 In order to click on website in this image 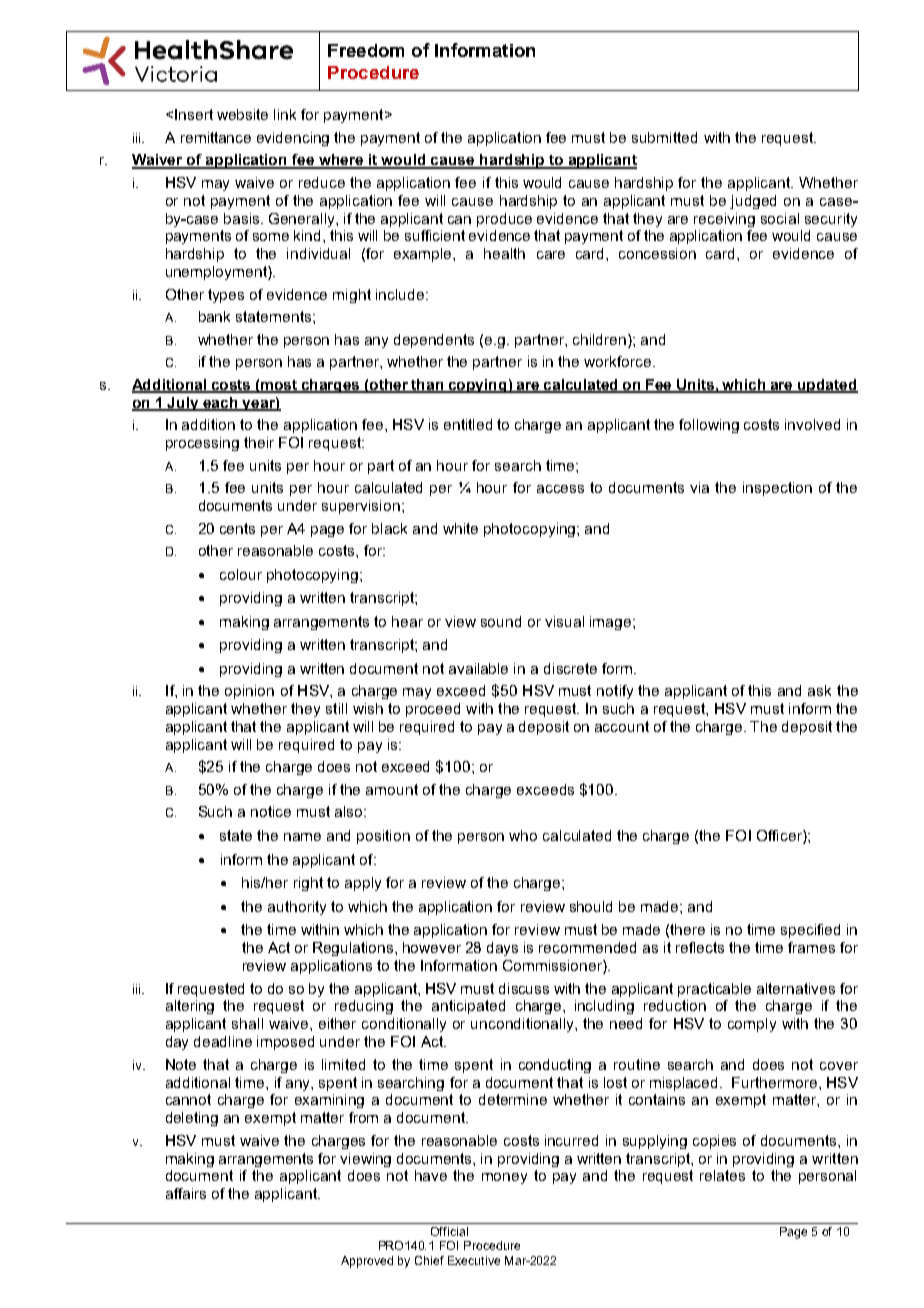, I will do `click(242, 114)`.
